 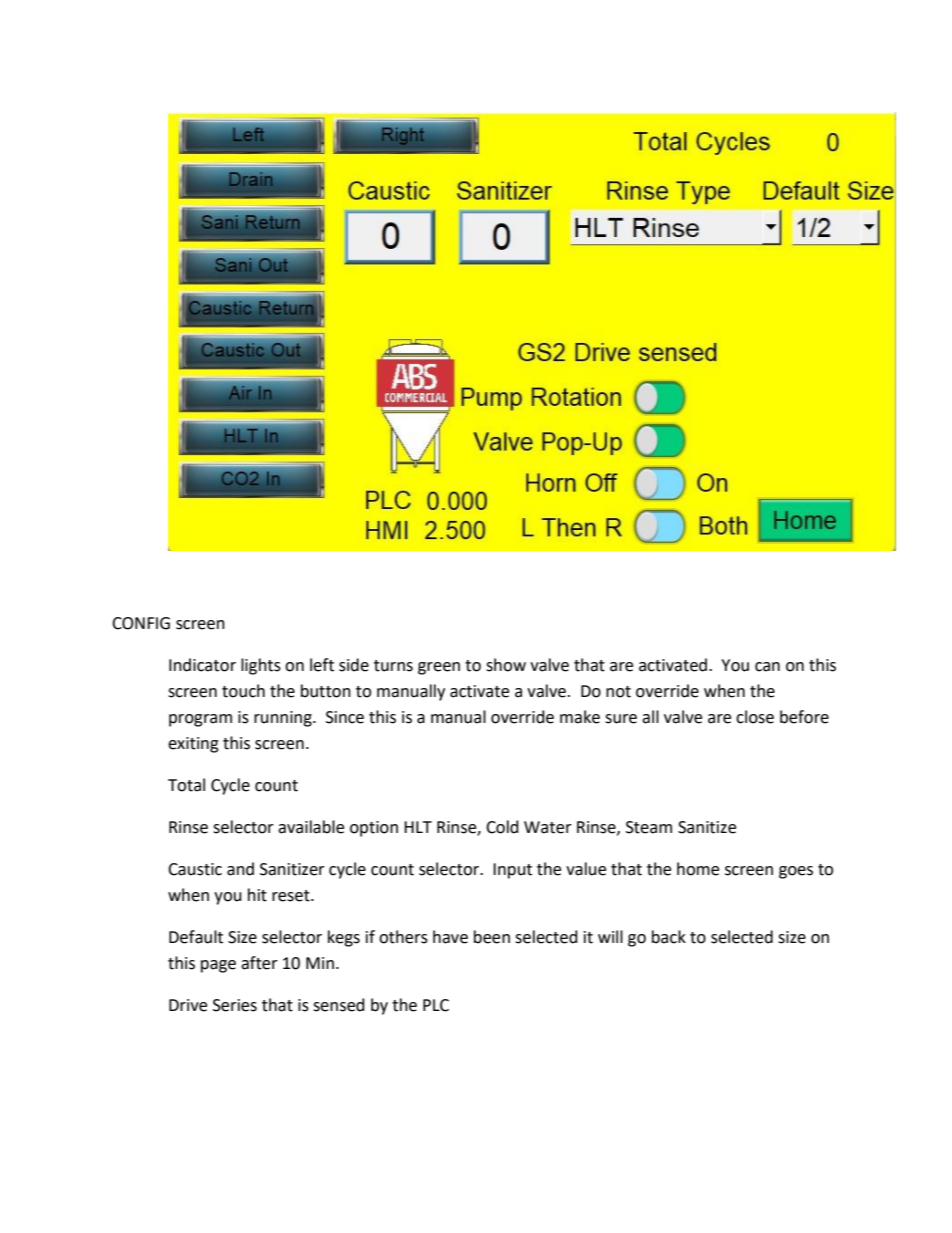 I want to click on show, so click(x=506, y=665).
